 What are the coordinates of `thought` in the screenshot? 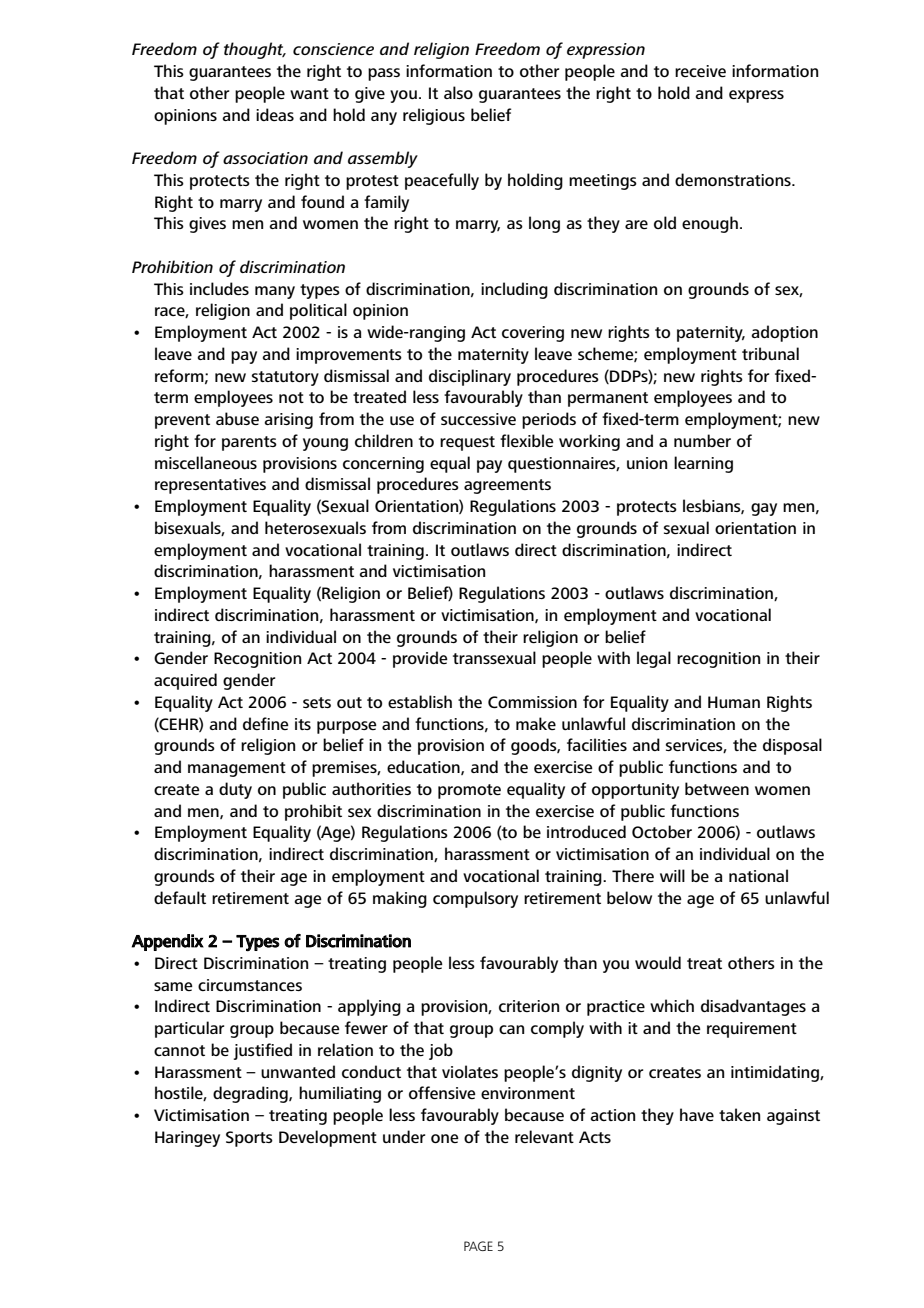 It's located at (255, 50).
